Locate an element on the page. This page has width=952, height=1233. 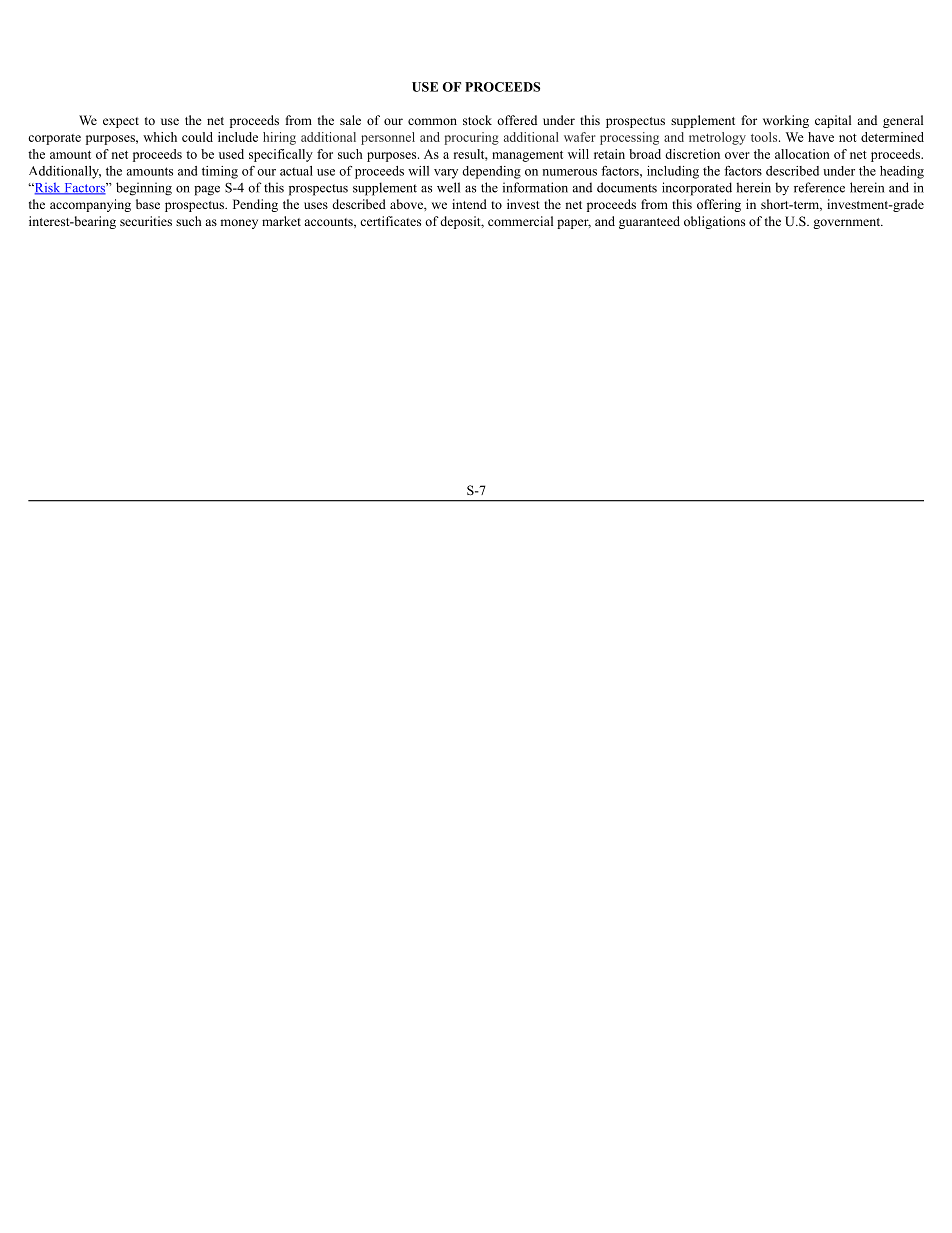
expect is located at coordinates (121, 122).
